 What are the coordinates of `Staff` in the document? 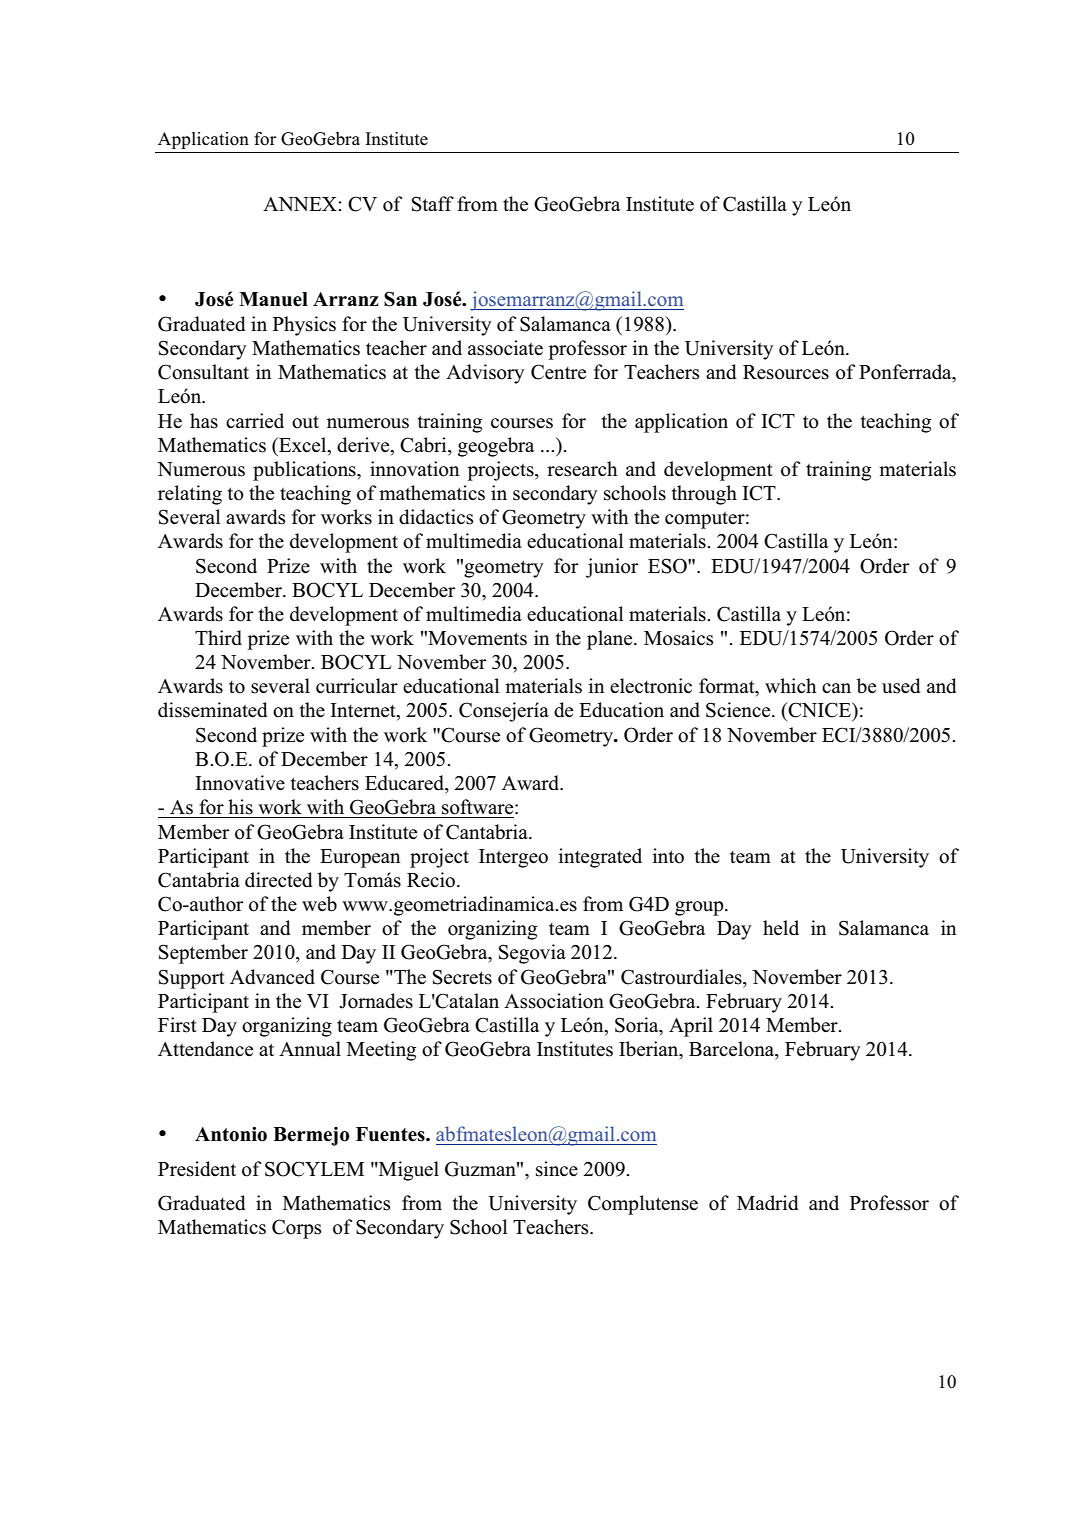 It's located at (433, 204).
